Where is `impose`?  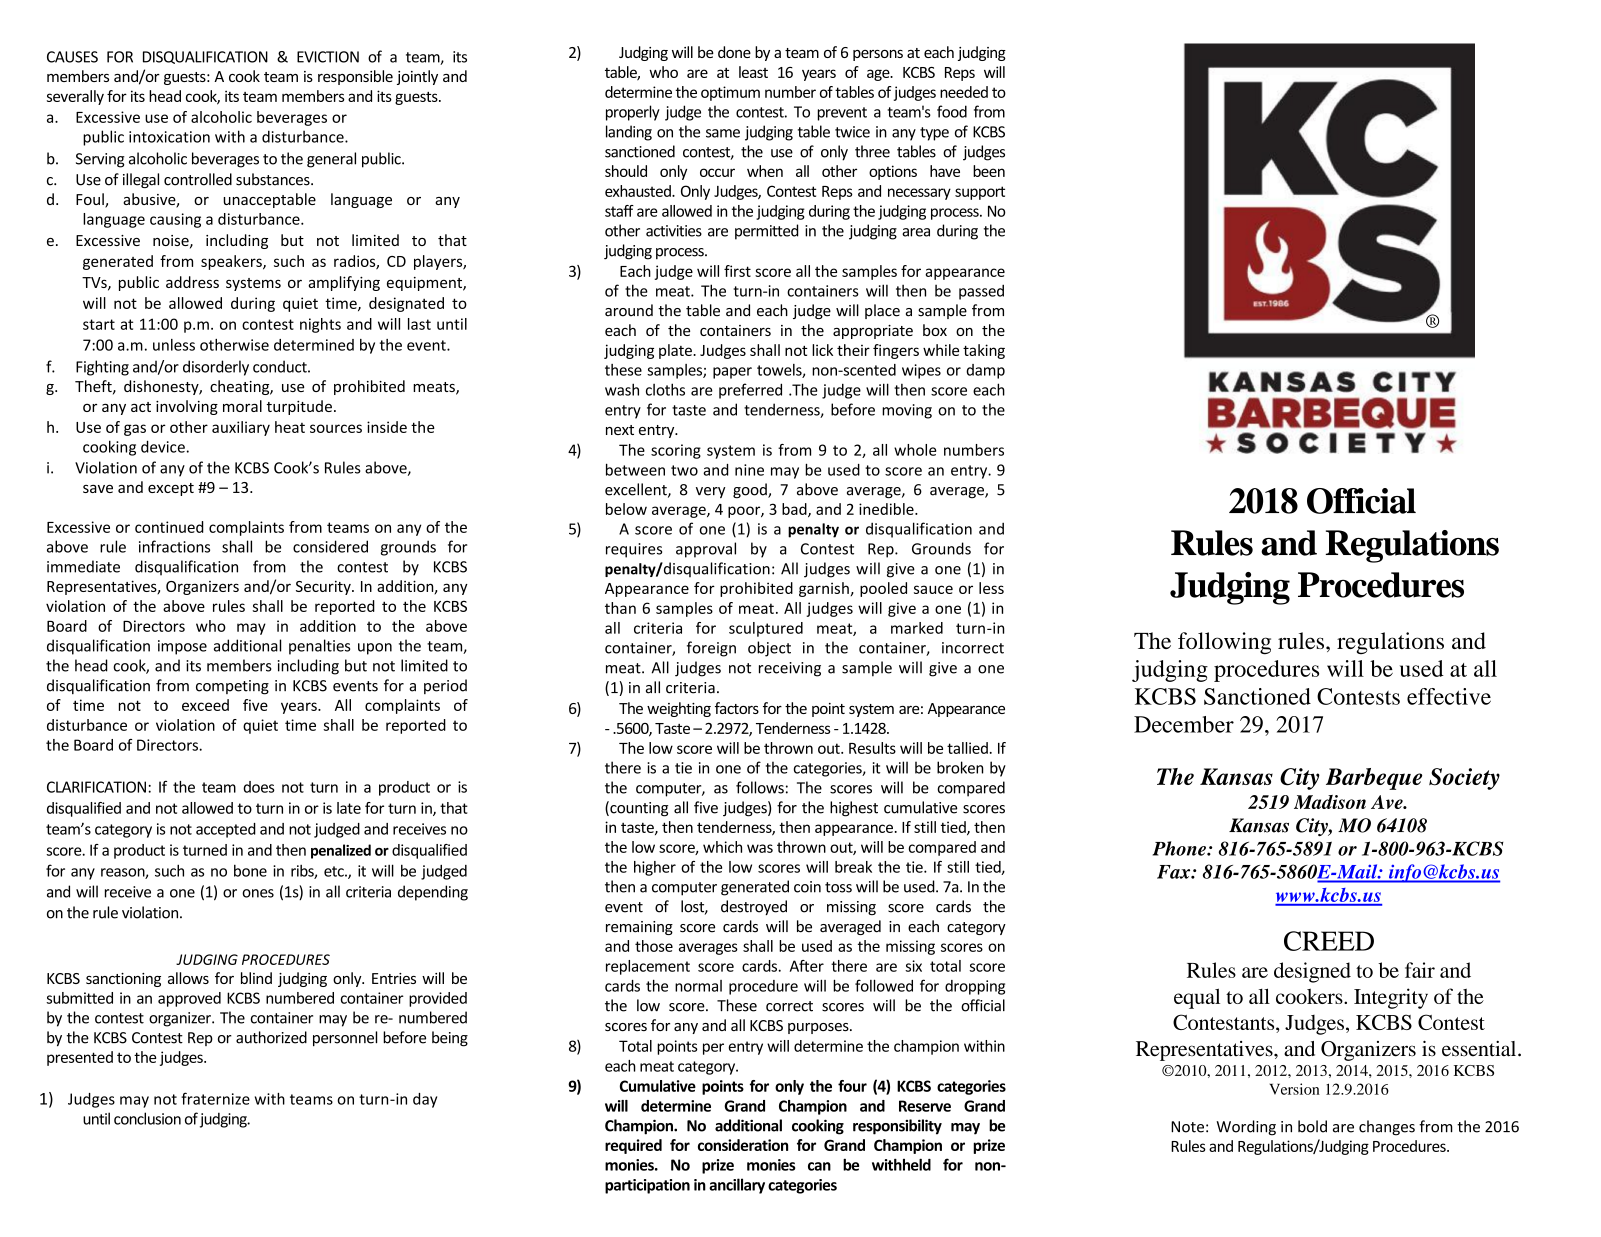 impose is located at coordinates (182, 647).
